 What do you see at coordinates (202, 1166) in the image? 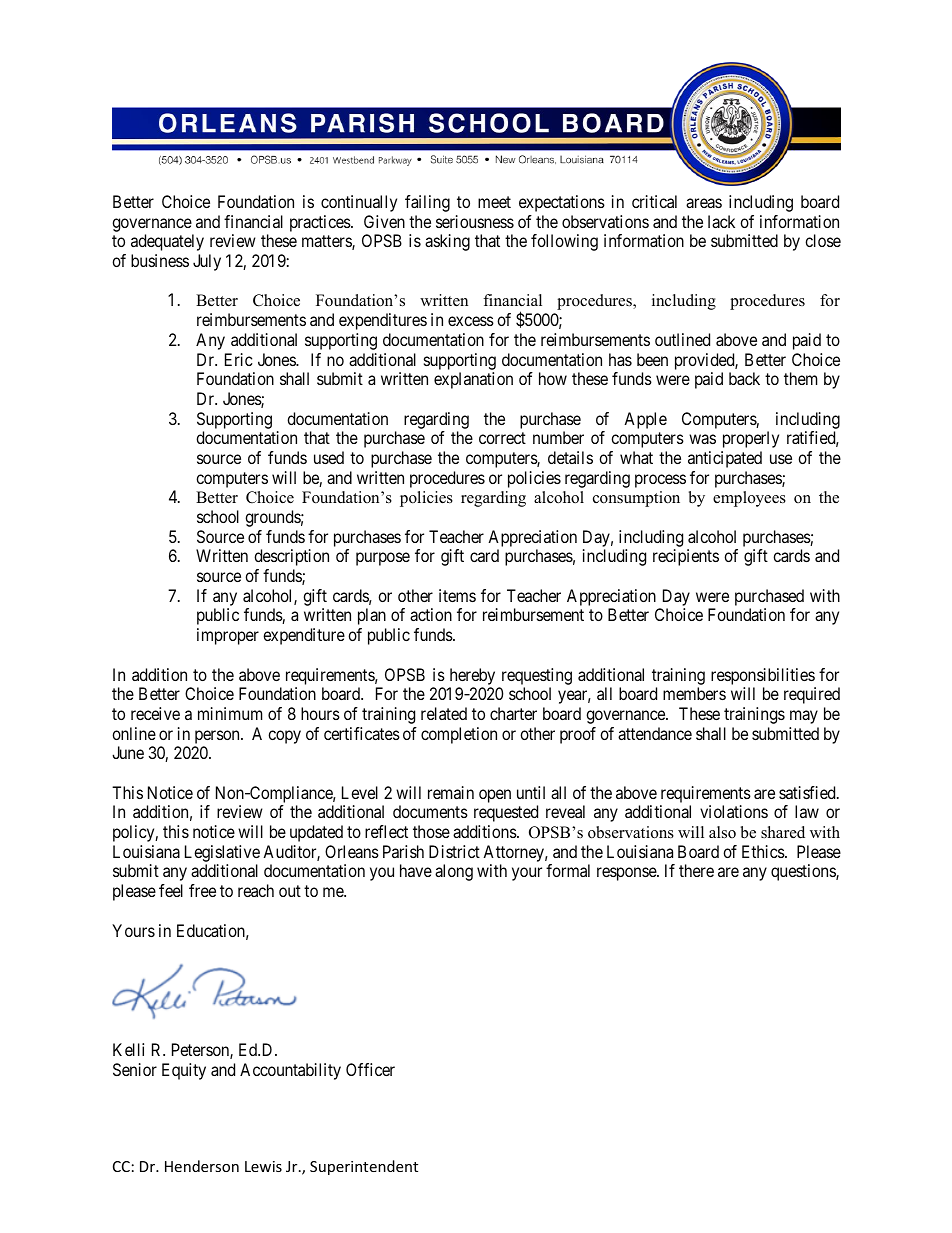
I see `Henderson` at bounding box center [202, 1166].
